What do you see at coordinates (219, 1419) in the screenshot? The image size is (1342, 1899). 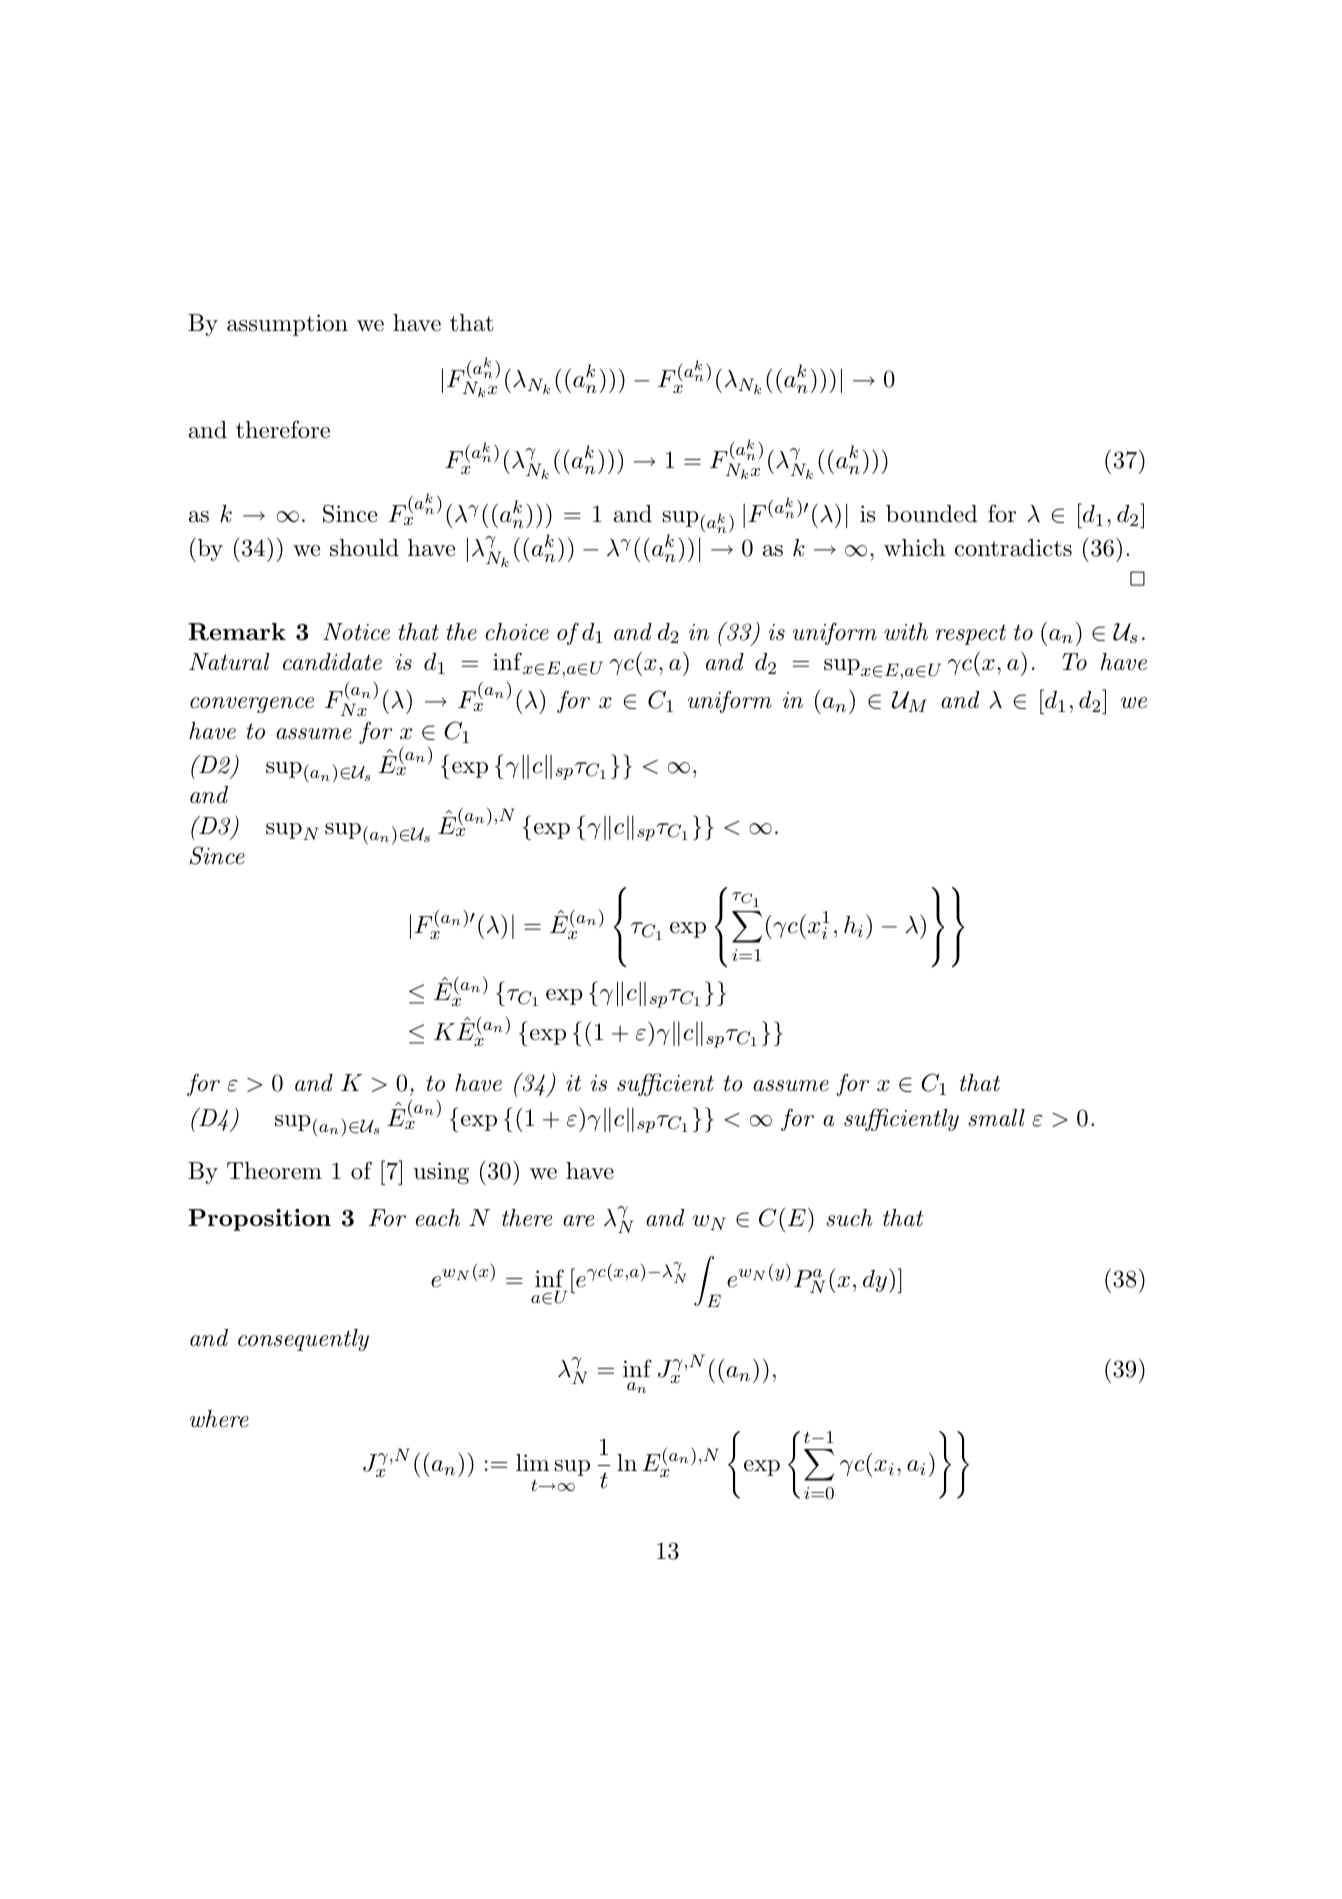 I see `where` at bounding box center [219, 1419].
